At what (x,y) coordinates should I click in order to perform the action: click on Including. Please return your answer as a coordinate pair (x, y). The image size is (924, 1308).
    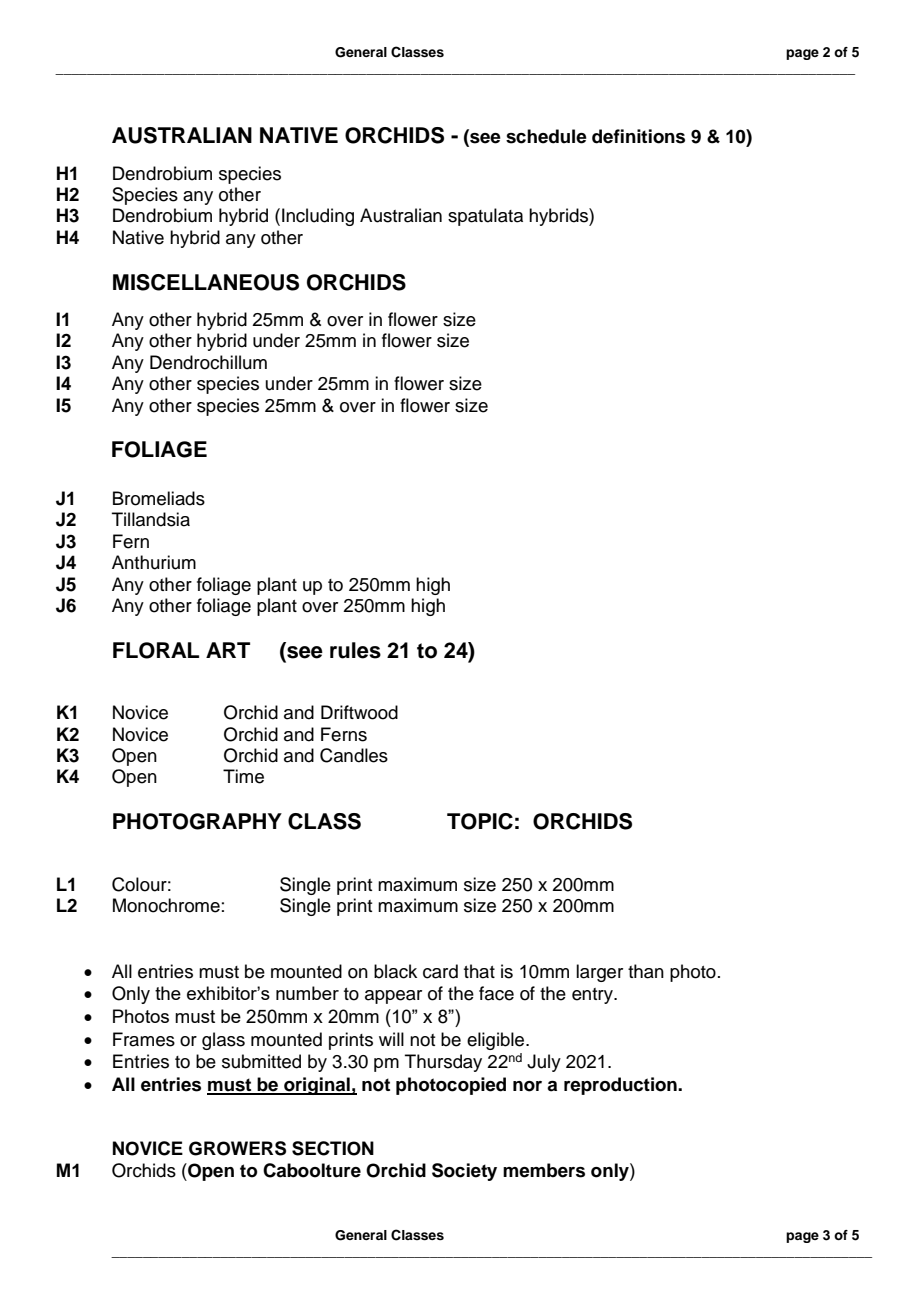
    Looking at the image, I should click on (318, 217).
